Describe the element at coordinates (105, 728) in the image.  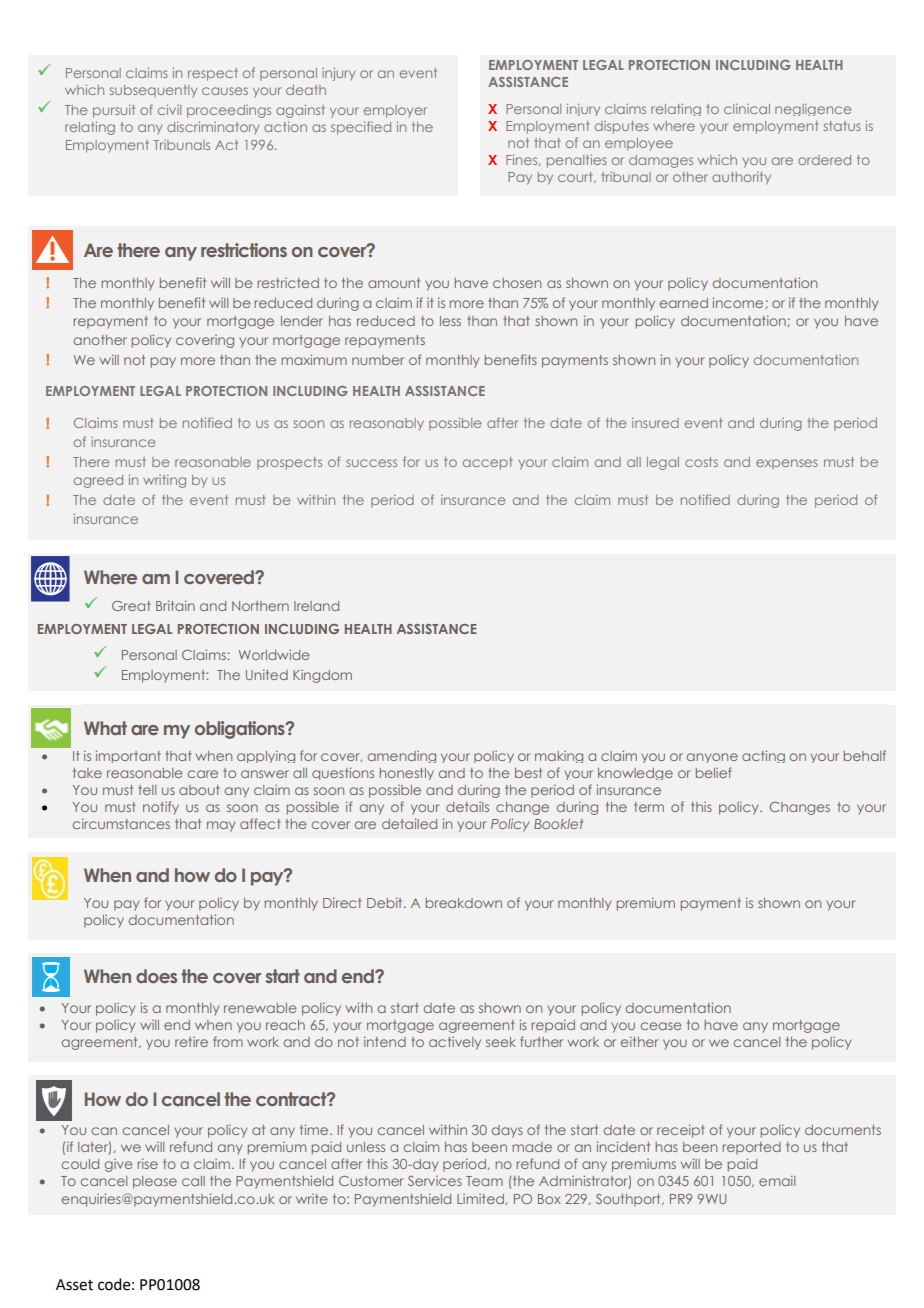
I see `What` at that location.
